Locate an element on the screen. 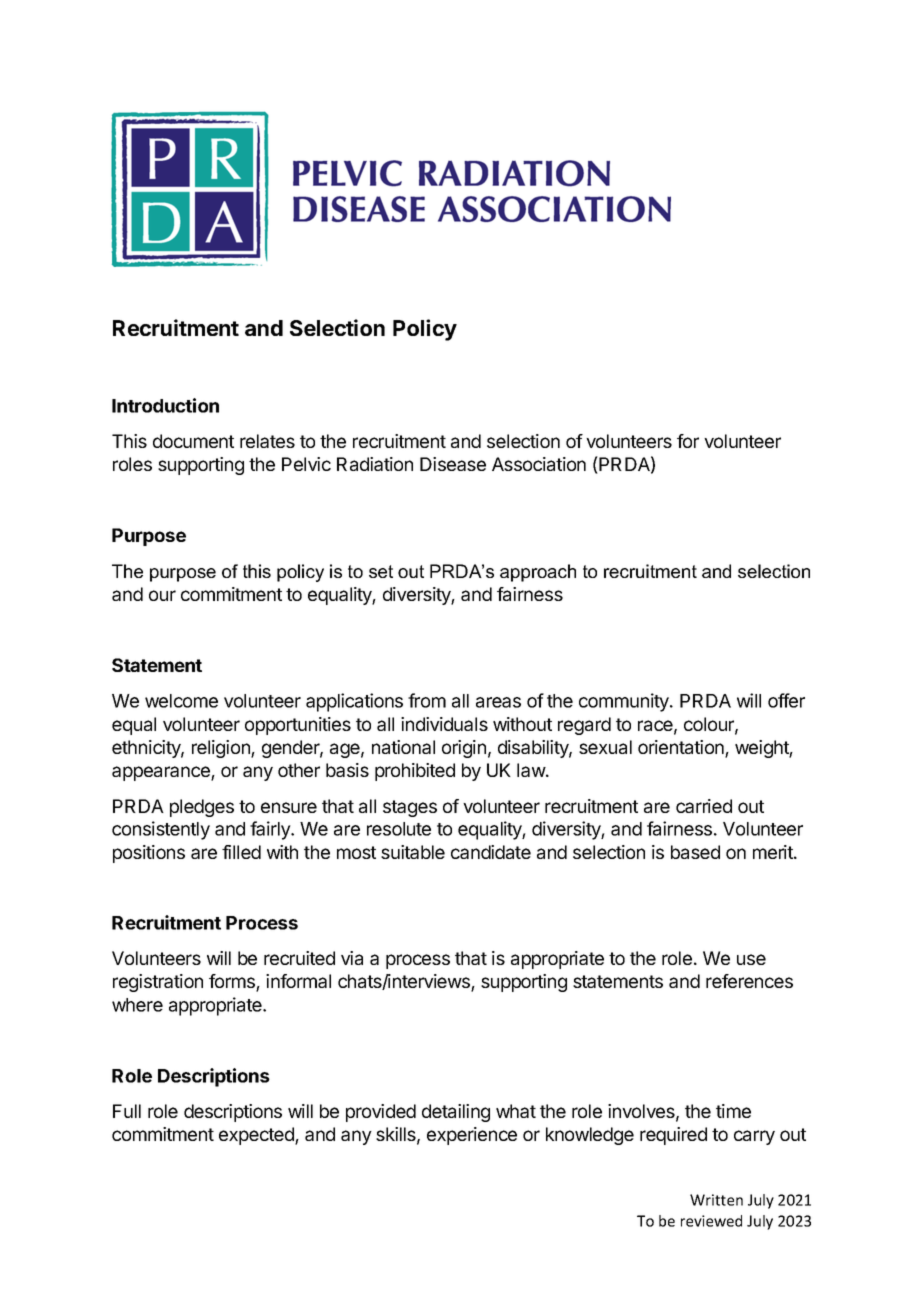 The height and width of the screenshot is (1308, 924). expected is located at coordinates (257, 1136).
